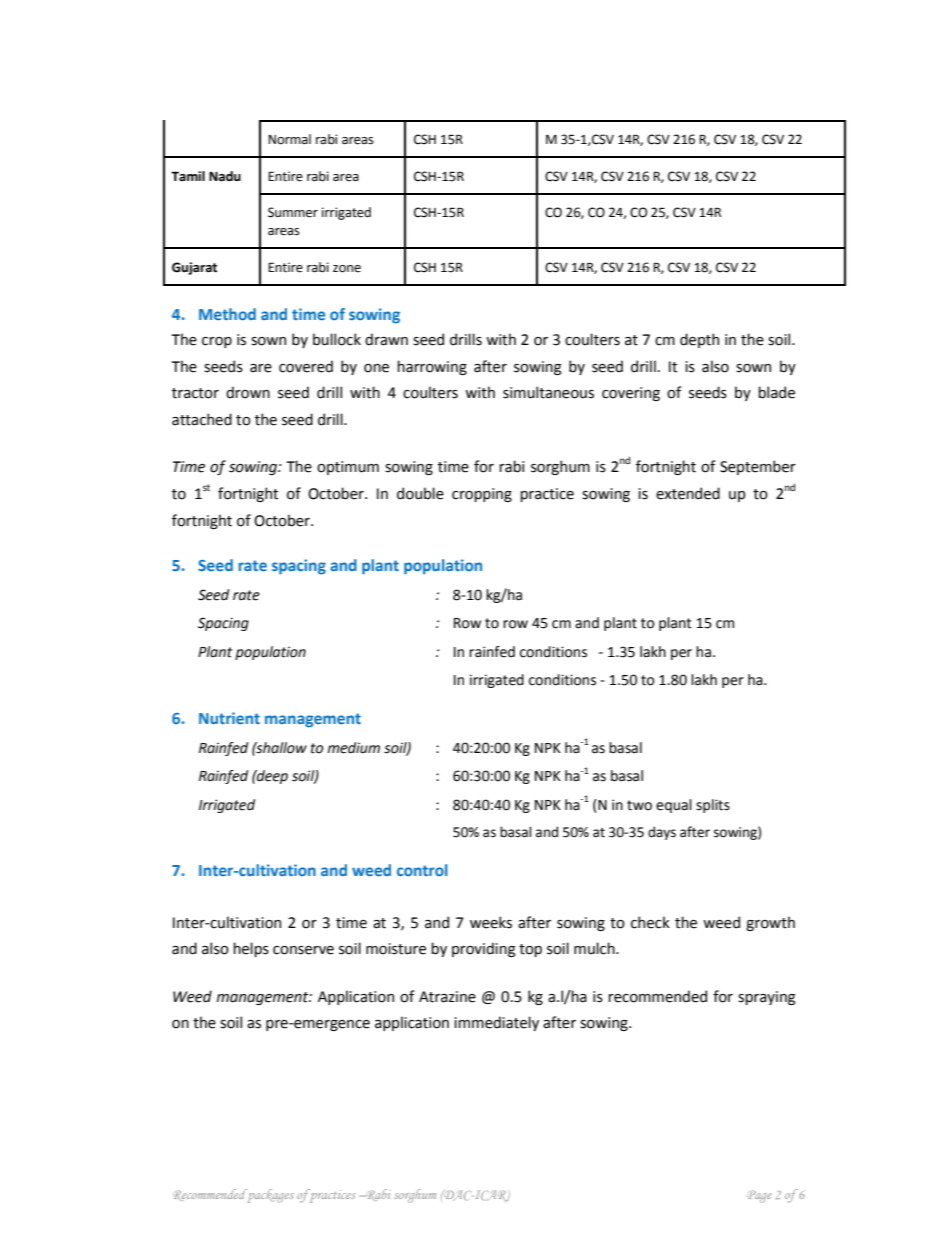  I want to click on extended, so click(688, 493).
